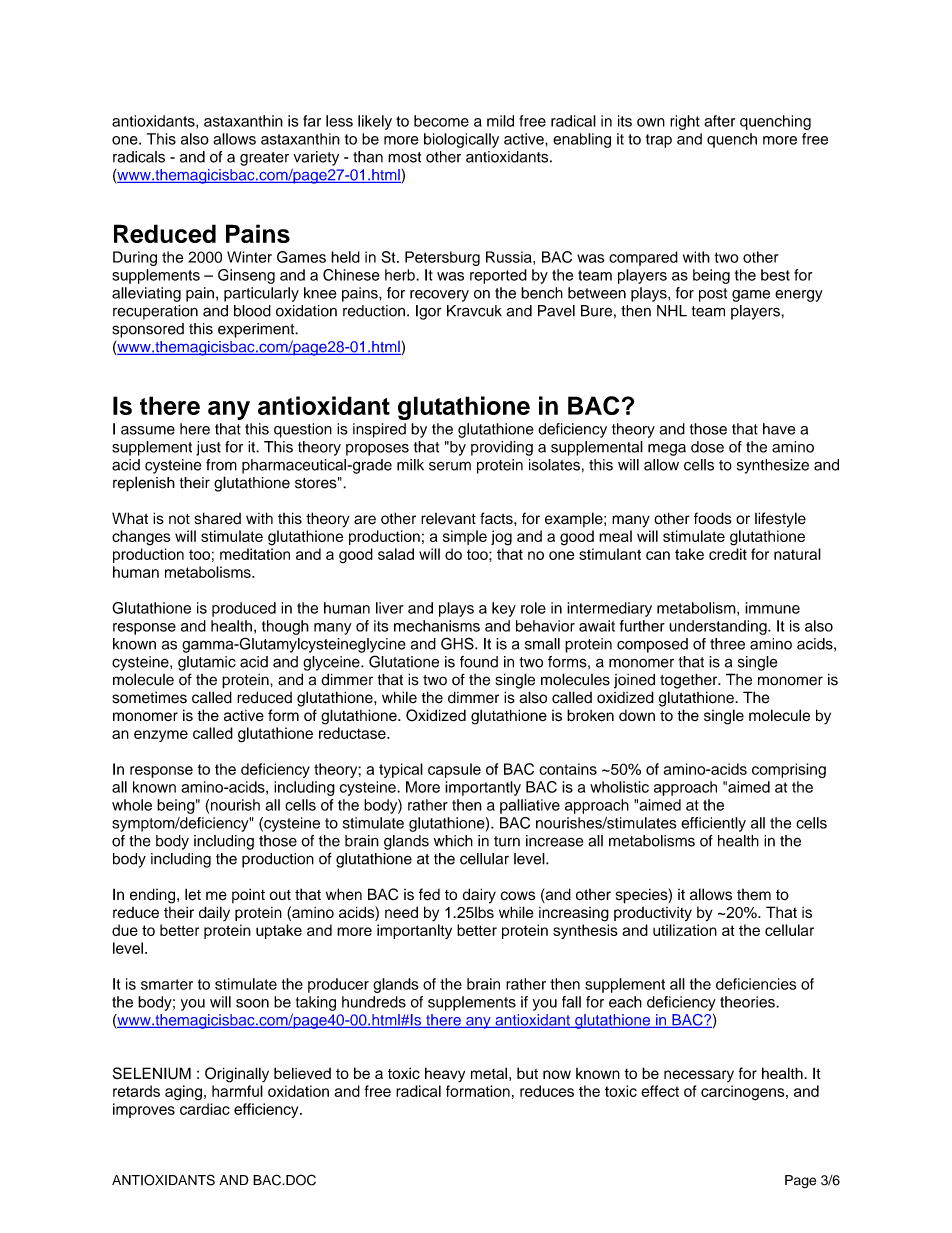 The height and width of the page is (1233, 952). I want to click on greater, so click(264, 159).
